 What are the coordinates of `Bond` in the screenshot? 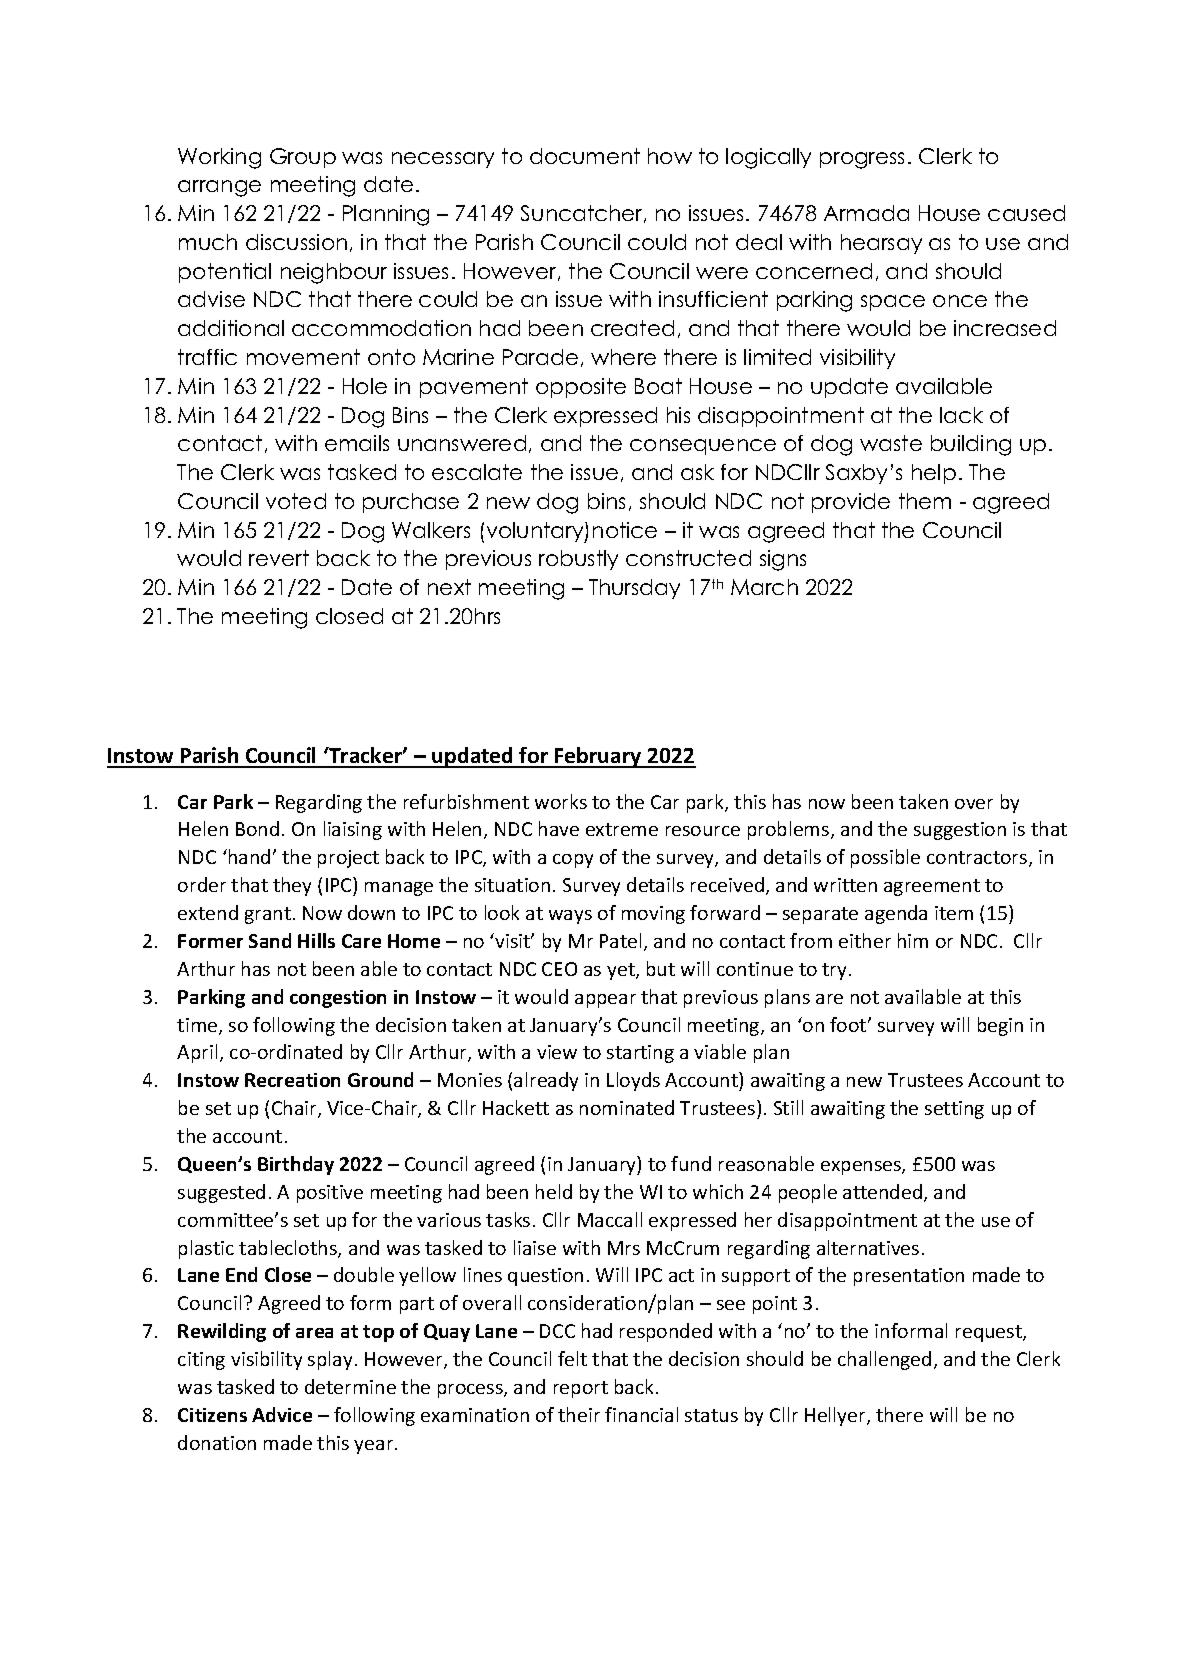 It's located at (257, 828).
